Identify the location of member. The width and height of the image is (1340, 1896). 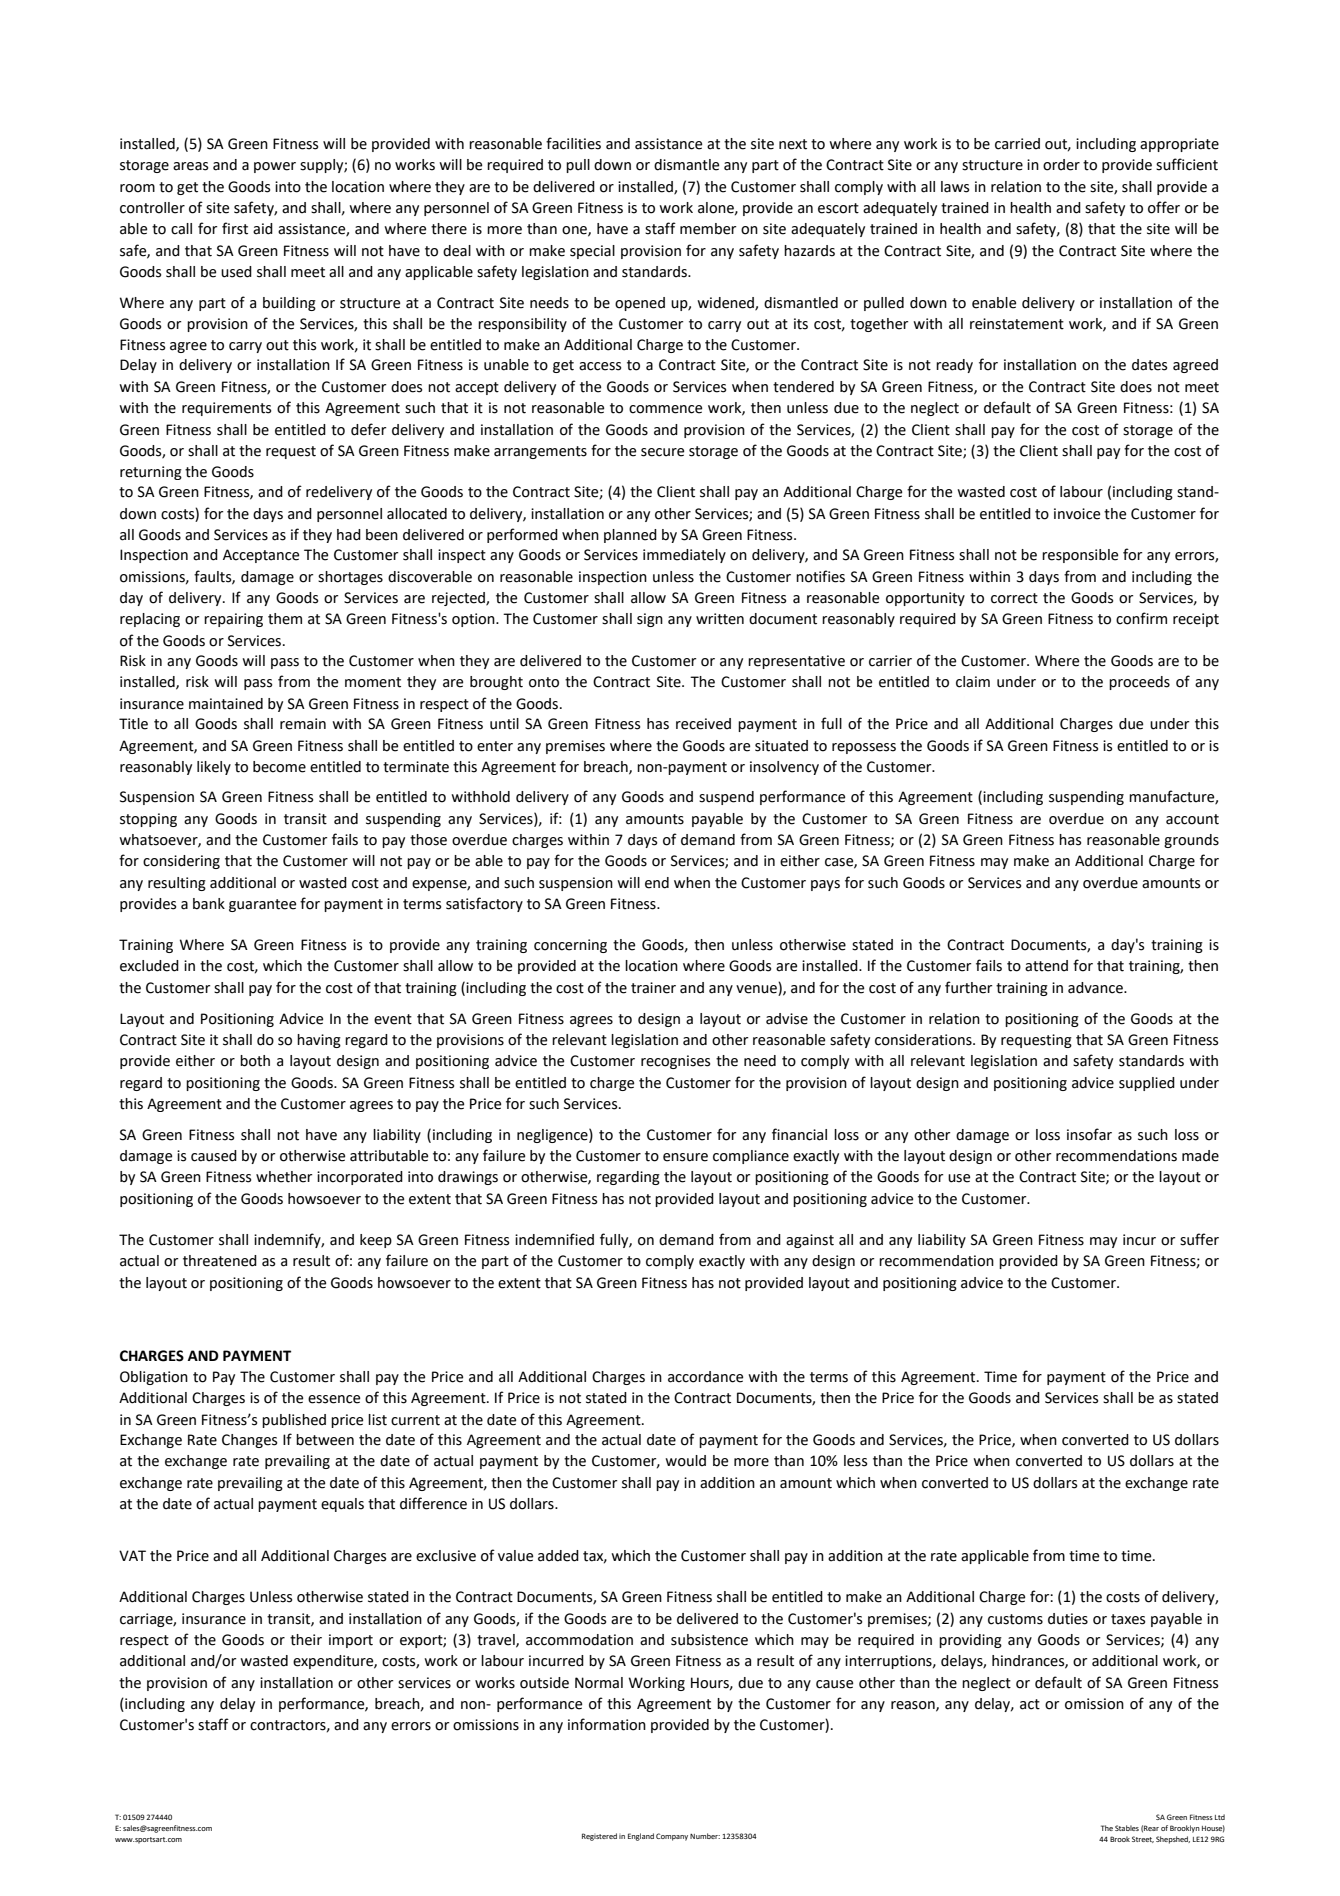
(708, 229).
